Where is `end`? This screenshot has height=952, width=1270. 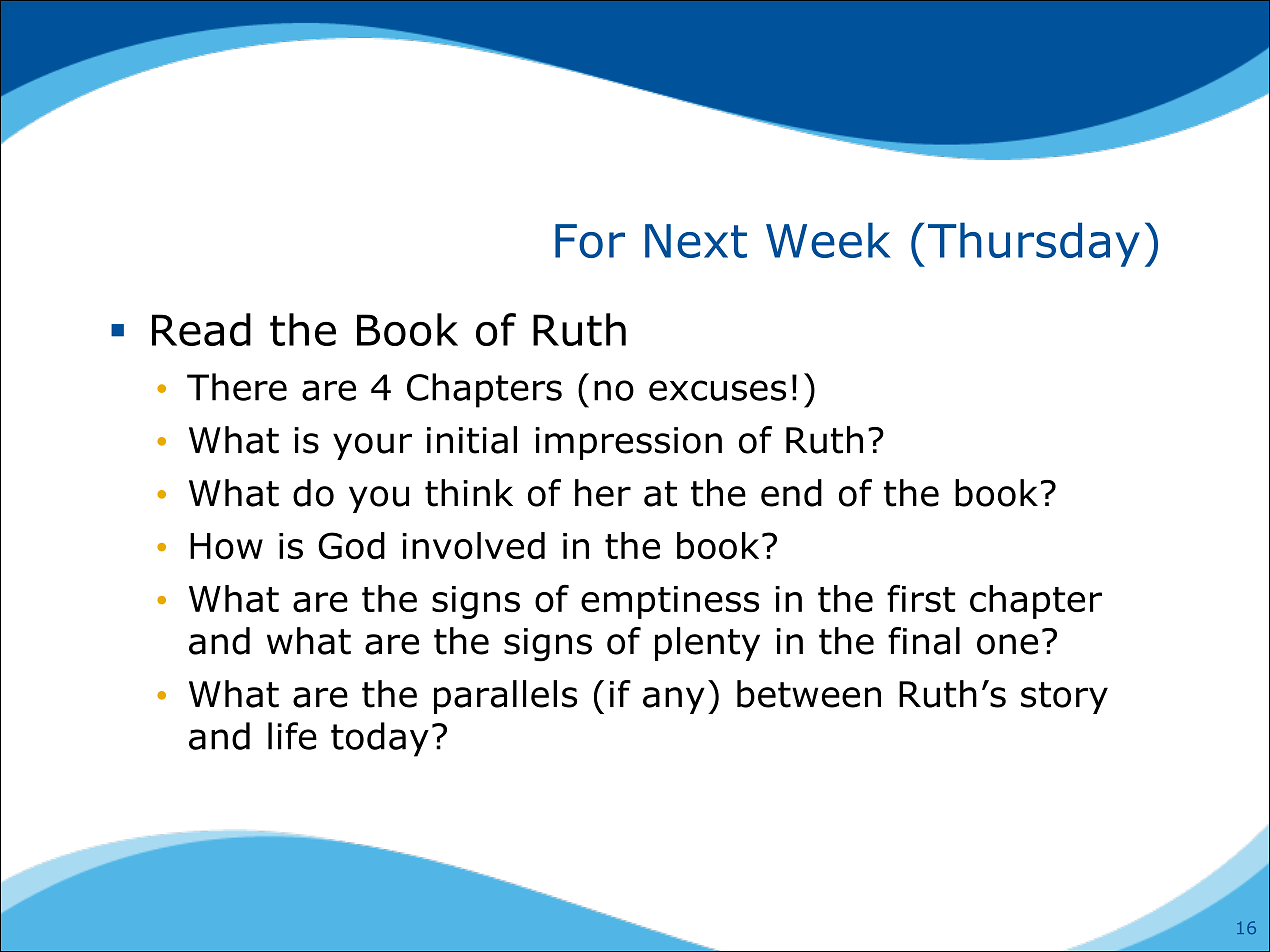
end is located at coordinates (791, 493).
